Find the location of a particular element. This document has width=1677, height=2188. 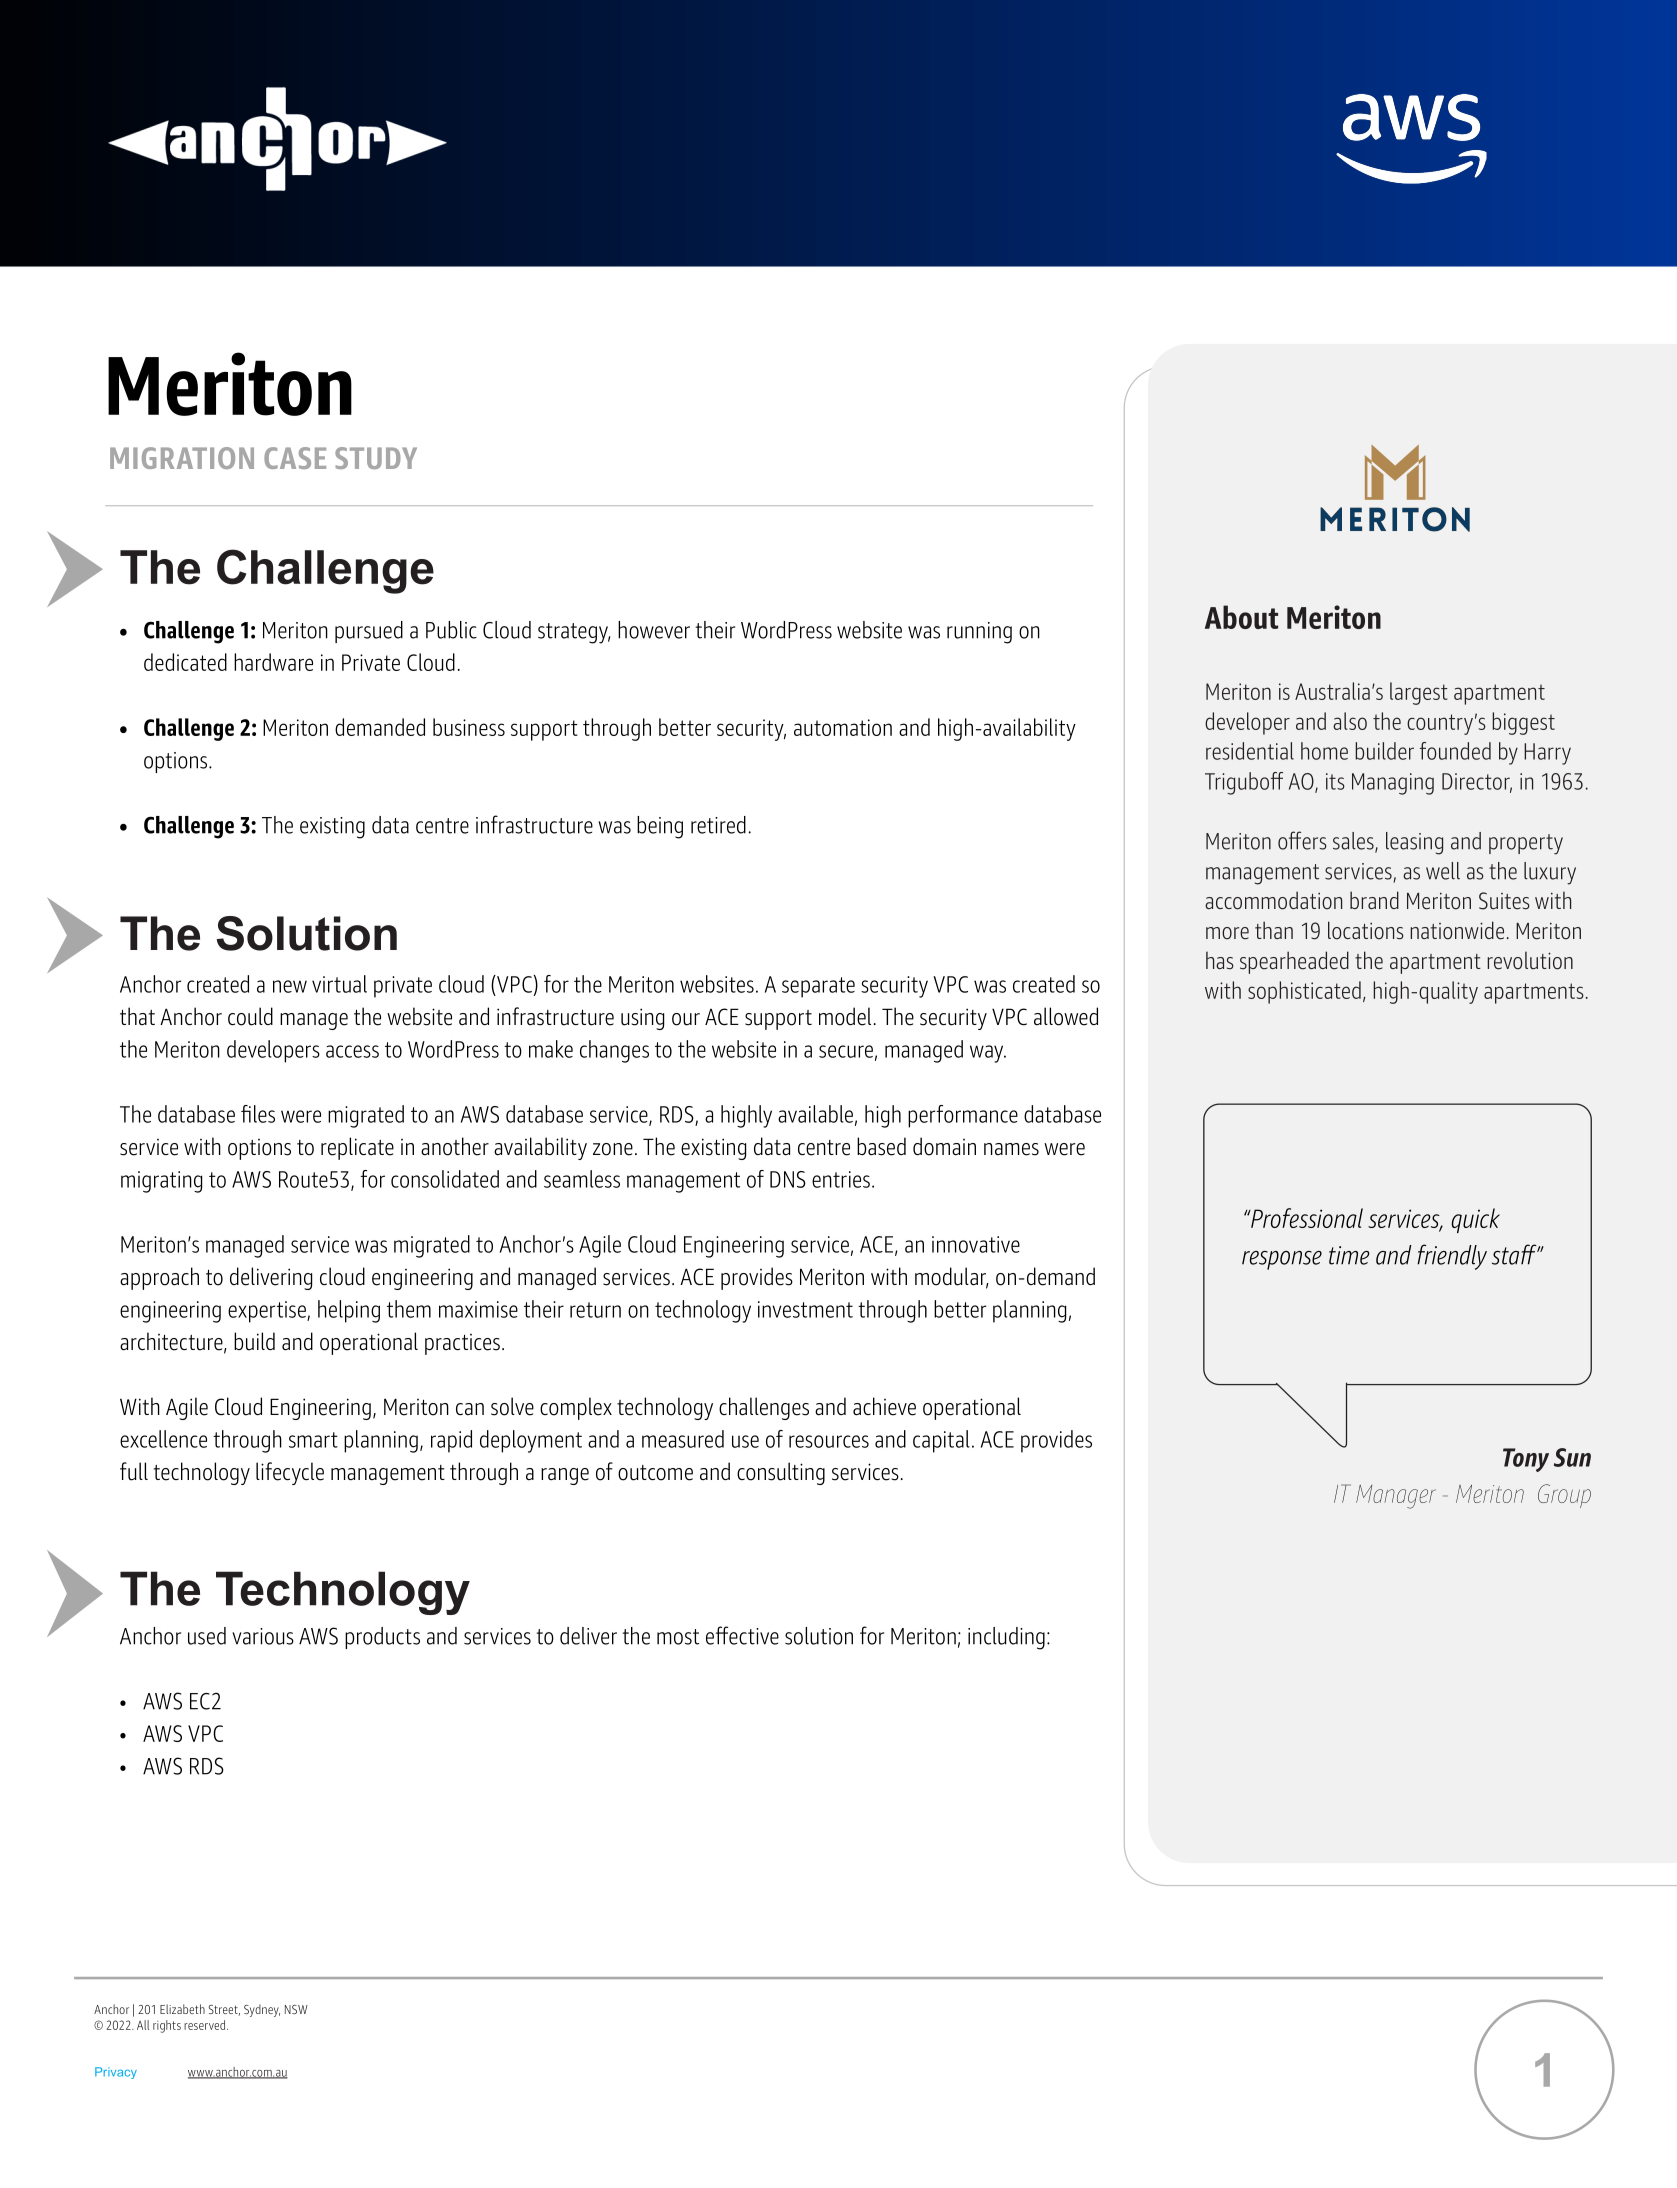

sophisticated is located at coordinates (1304, 992).
